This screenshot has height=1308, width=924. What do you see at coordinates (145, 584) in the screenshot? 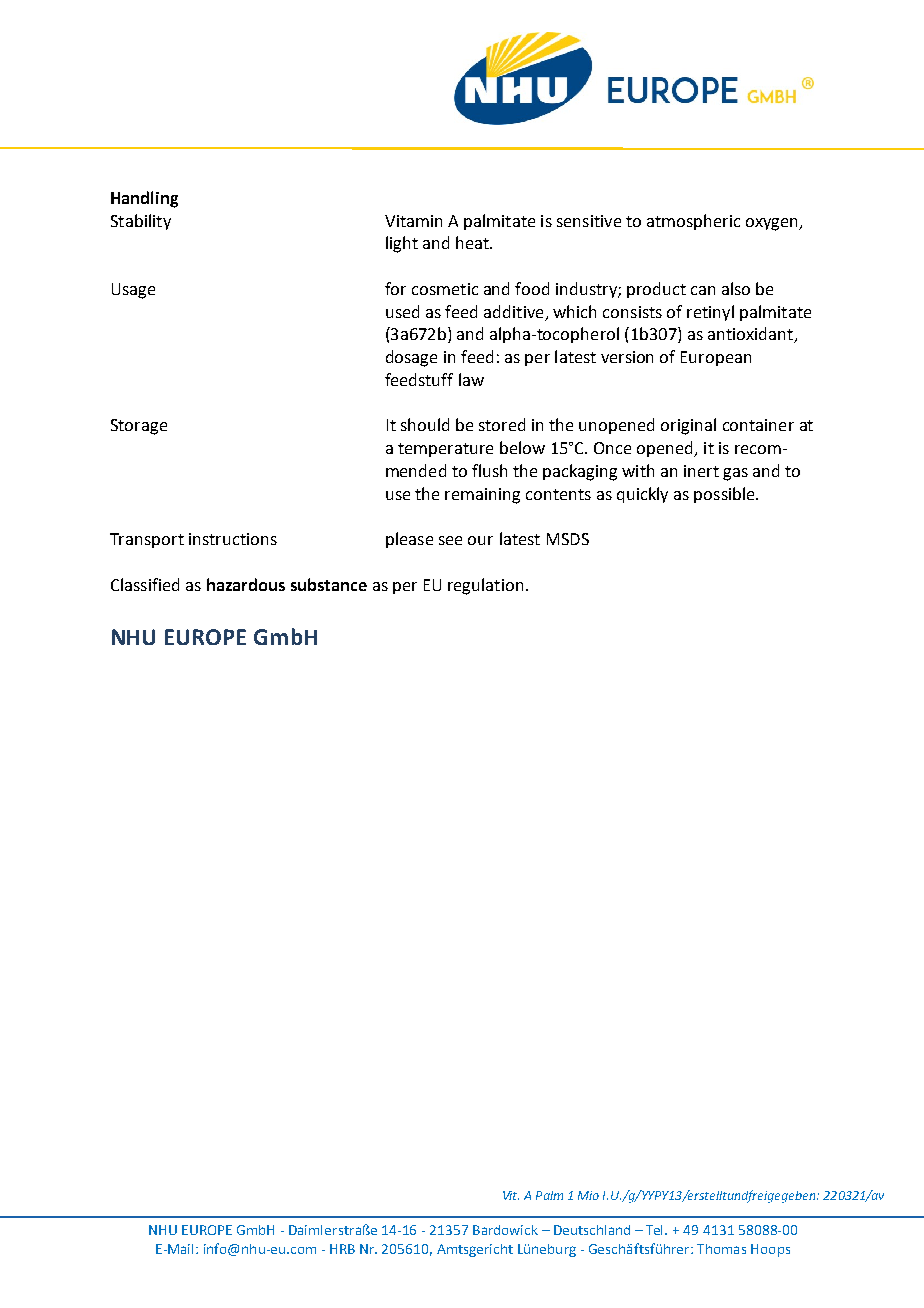
I see `Classified` at bounding box center [145, 584].
